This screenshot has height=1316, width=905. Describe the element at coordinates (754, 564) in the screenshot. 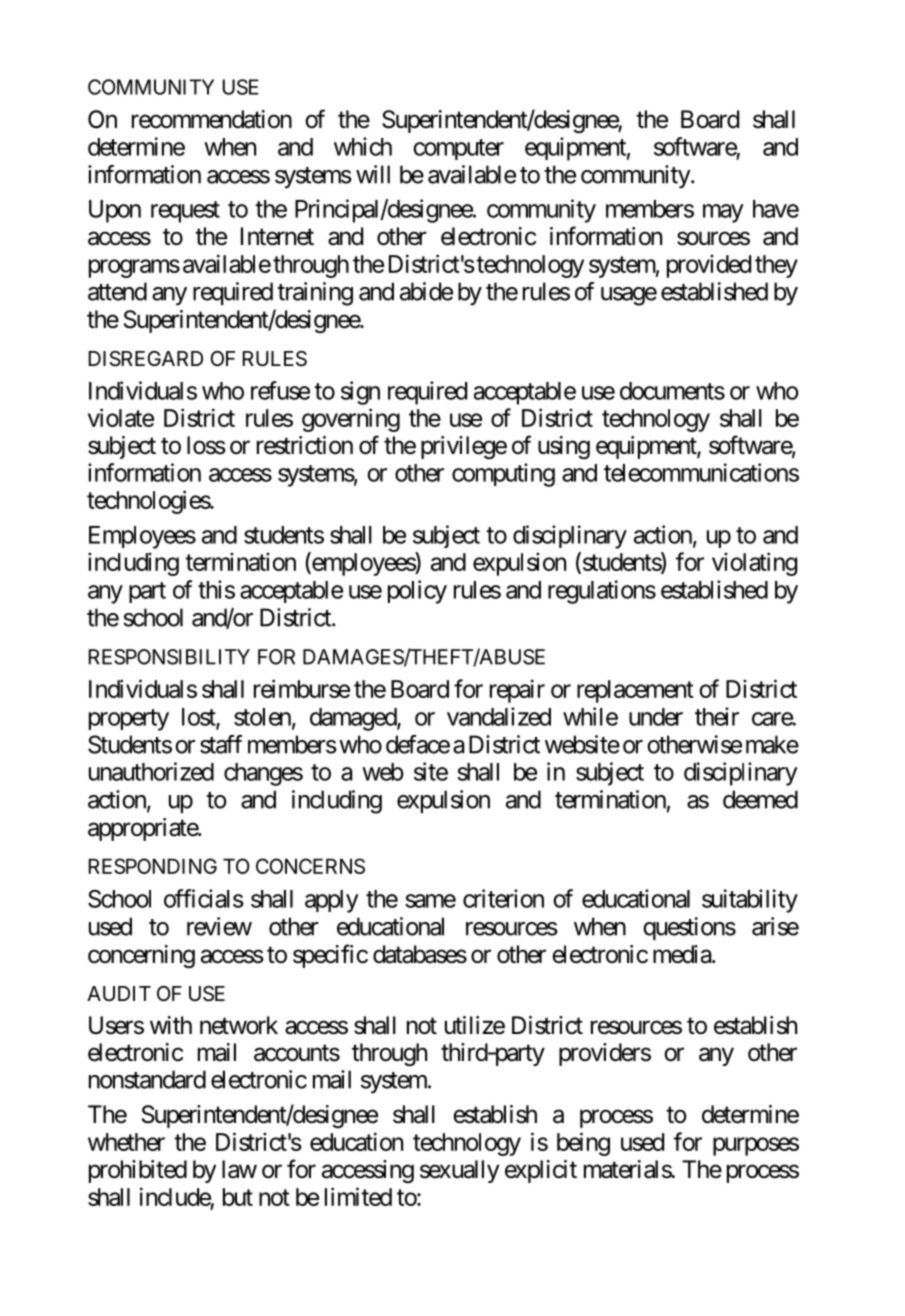

I see `violating` at that location.
